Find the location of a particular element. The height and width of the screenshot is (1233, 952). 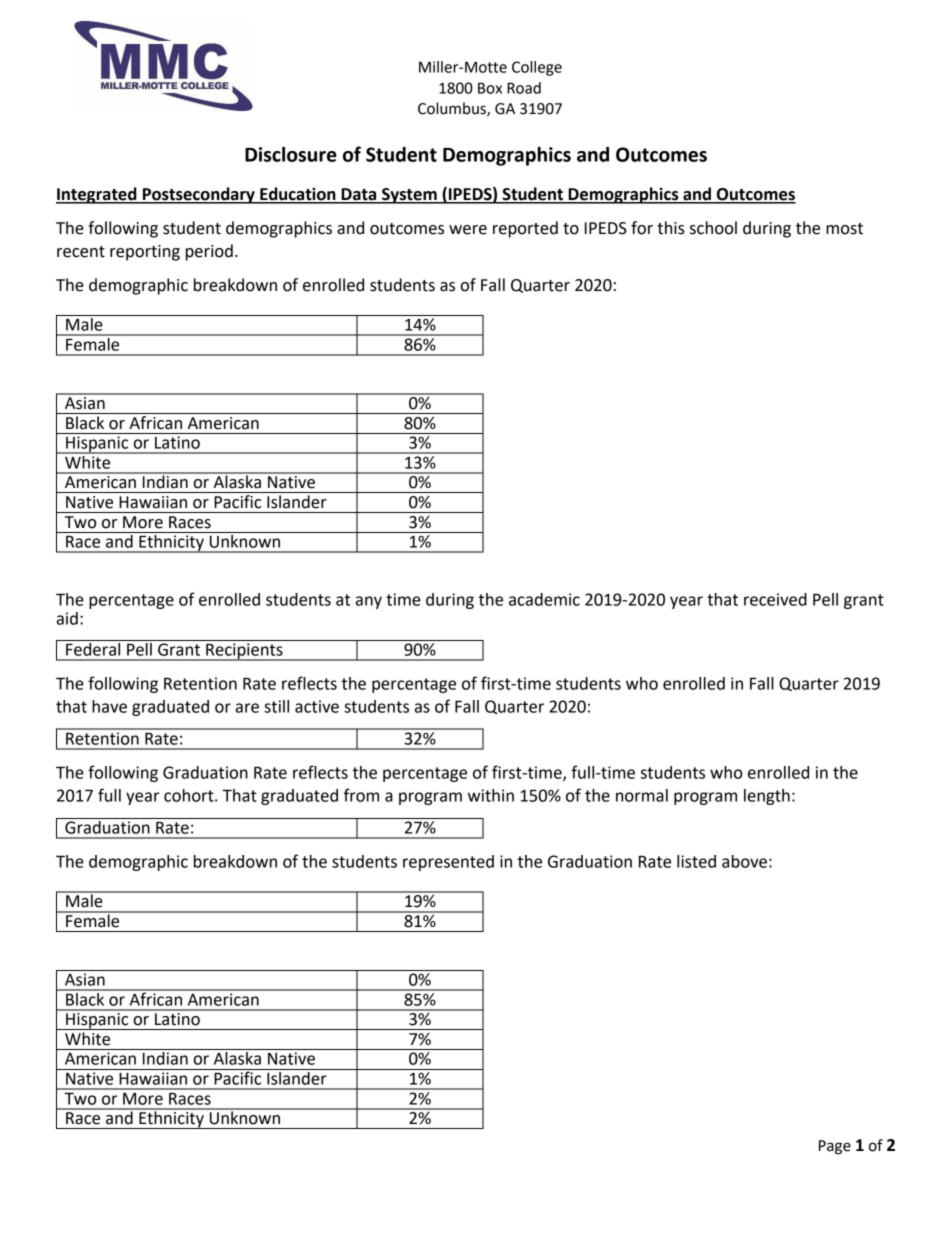

above is located at coordinates (744, 861).
